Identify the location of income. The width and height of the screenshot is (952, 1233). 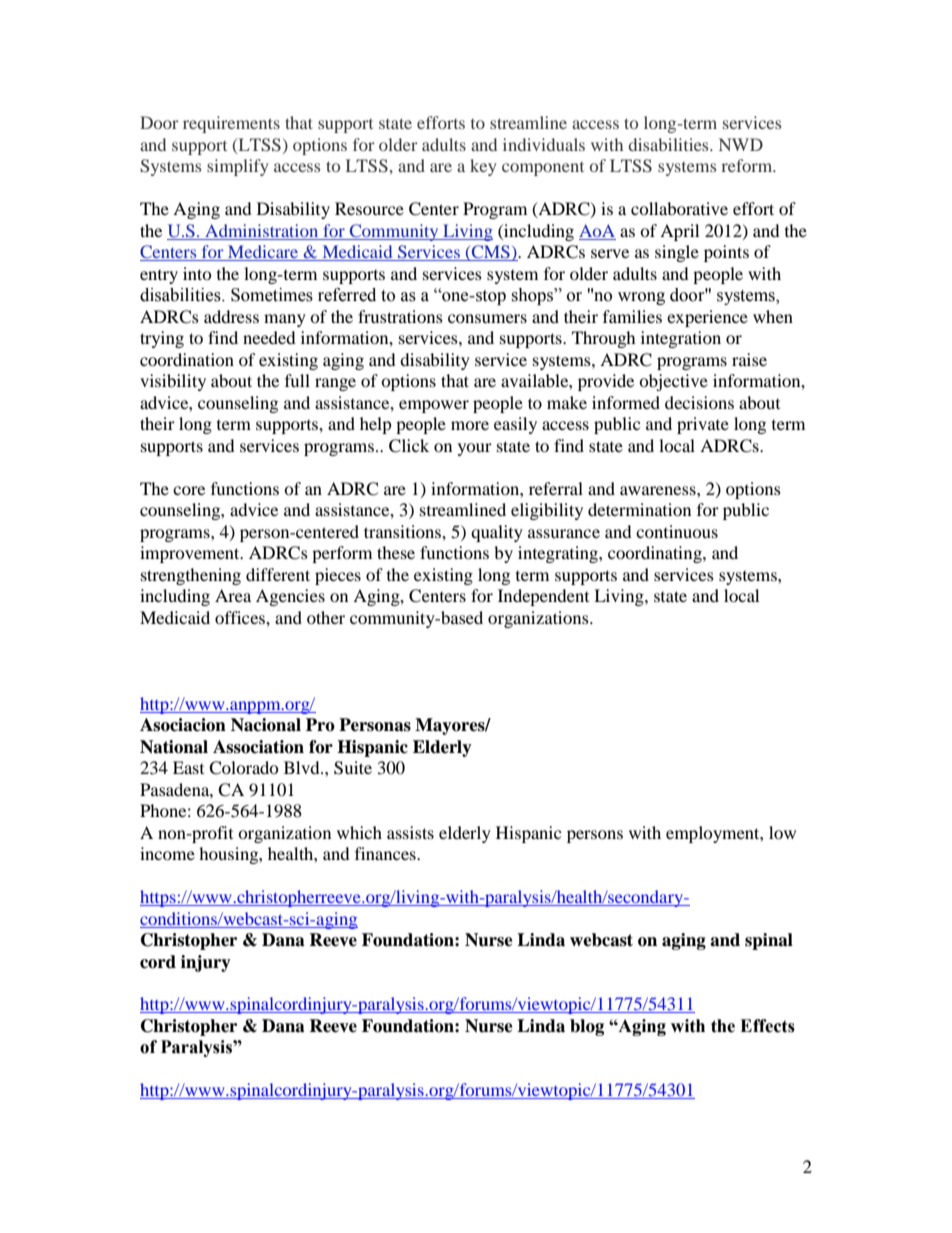
(167, 853).
